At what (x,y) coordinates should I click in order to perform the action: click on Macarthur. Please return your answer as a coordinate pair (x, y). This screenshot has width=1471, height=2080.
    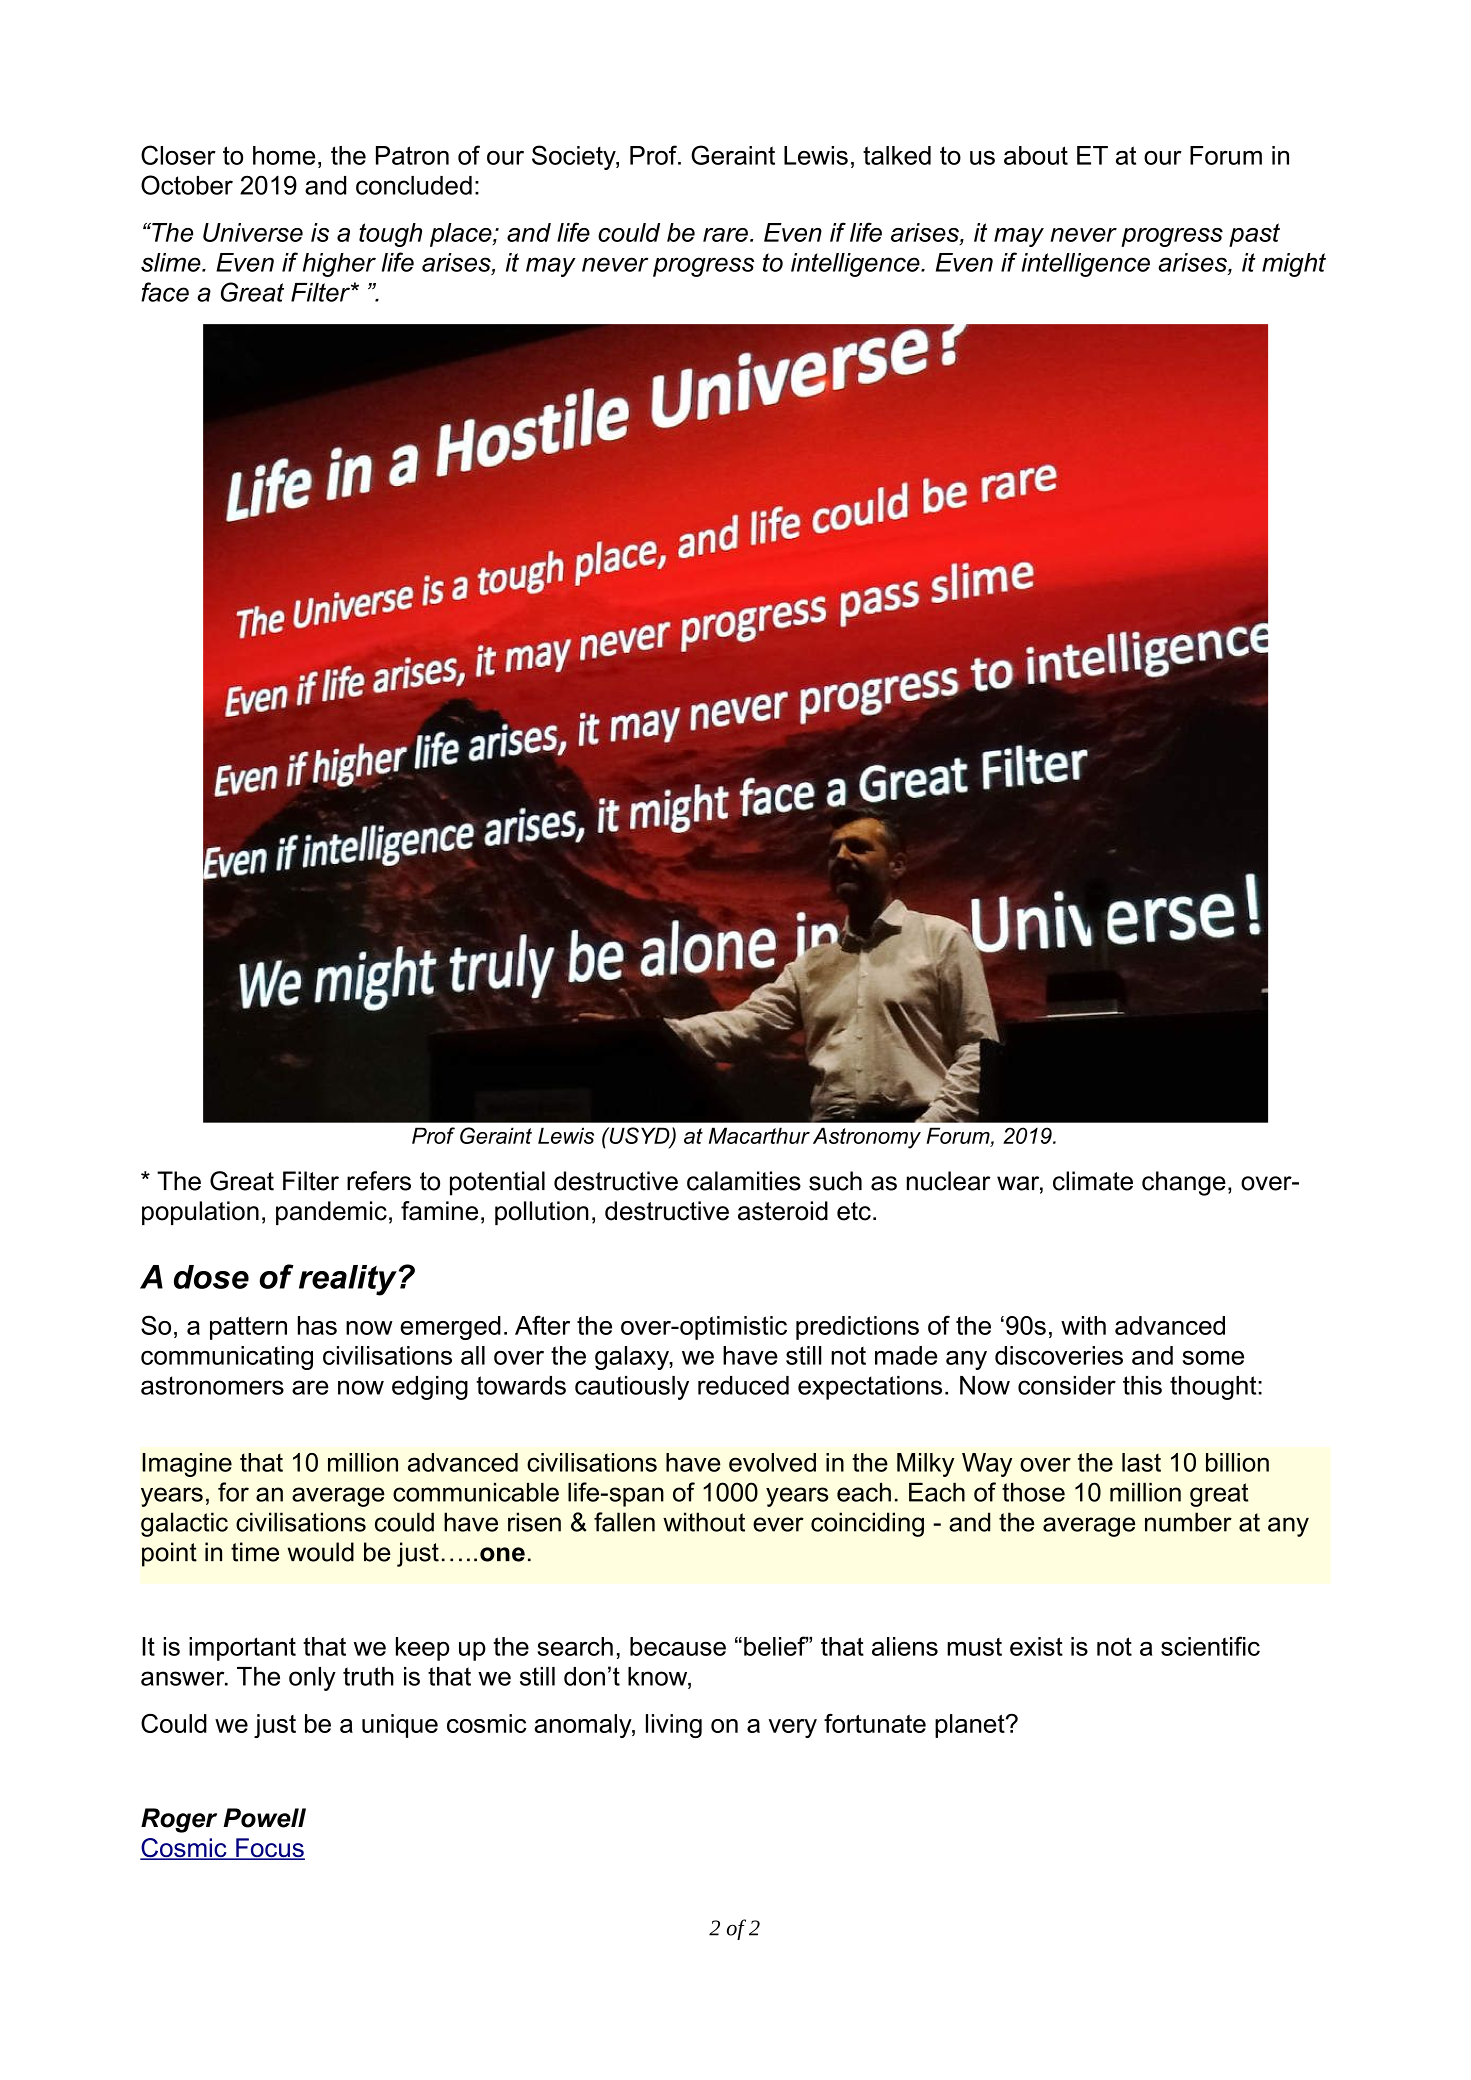
    Looking at the image, I should click on (759, 1135).
